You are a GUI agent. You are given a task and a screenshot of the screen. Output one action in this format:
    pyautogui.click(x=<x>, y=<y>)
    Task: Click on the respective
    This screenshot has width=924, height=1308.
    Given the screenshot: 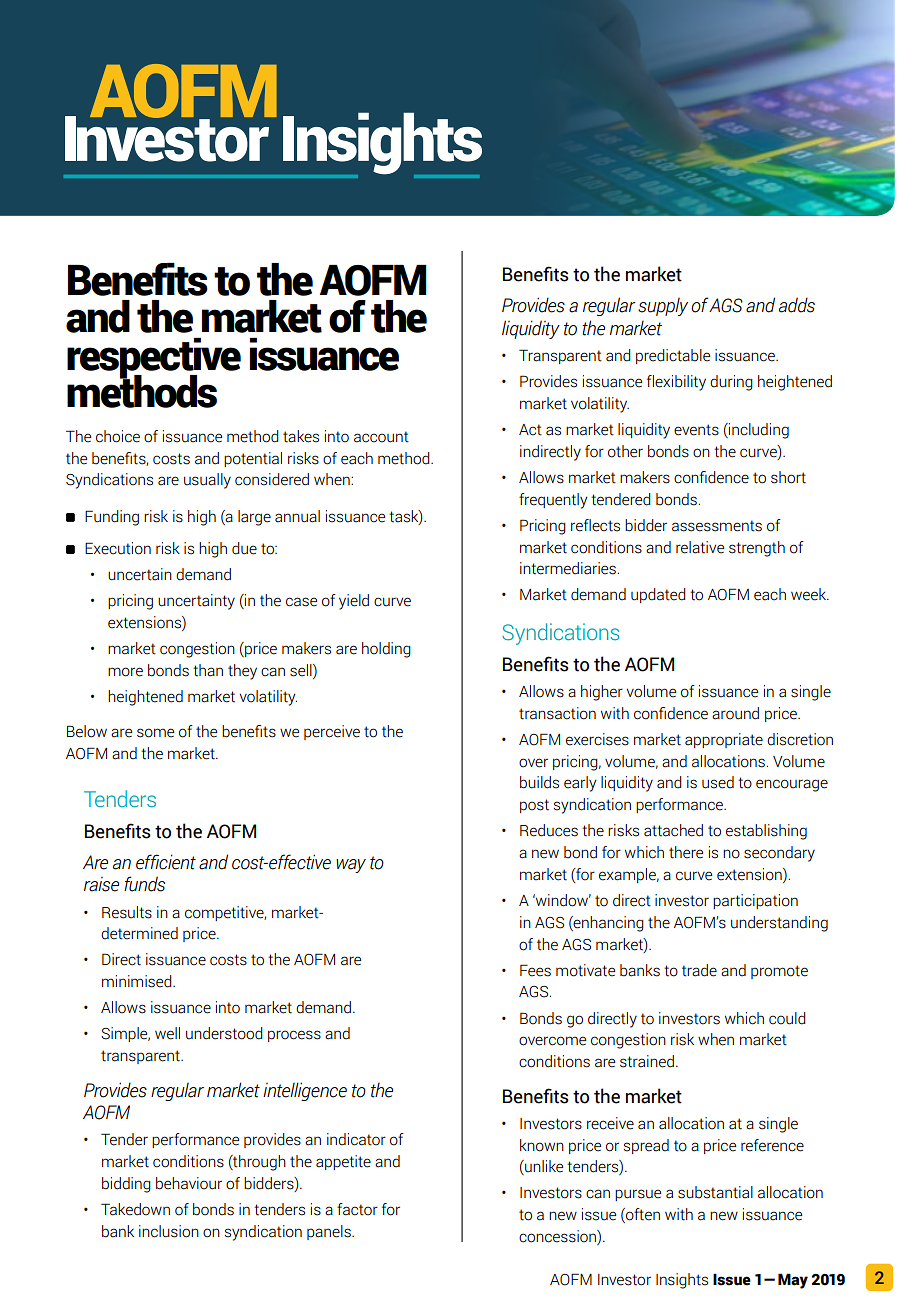 What is the action you would take?
    pyautogui.click(x=154, y=359)
